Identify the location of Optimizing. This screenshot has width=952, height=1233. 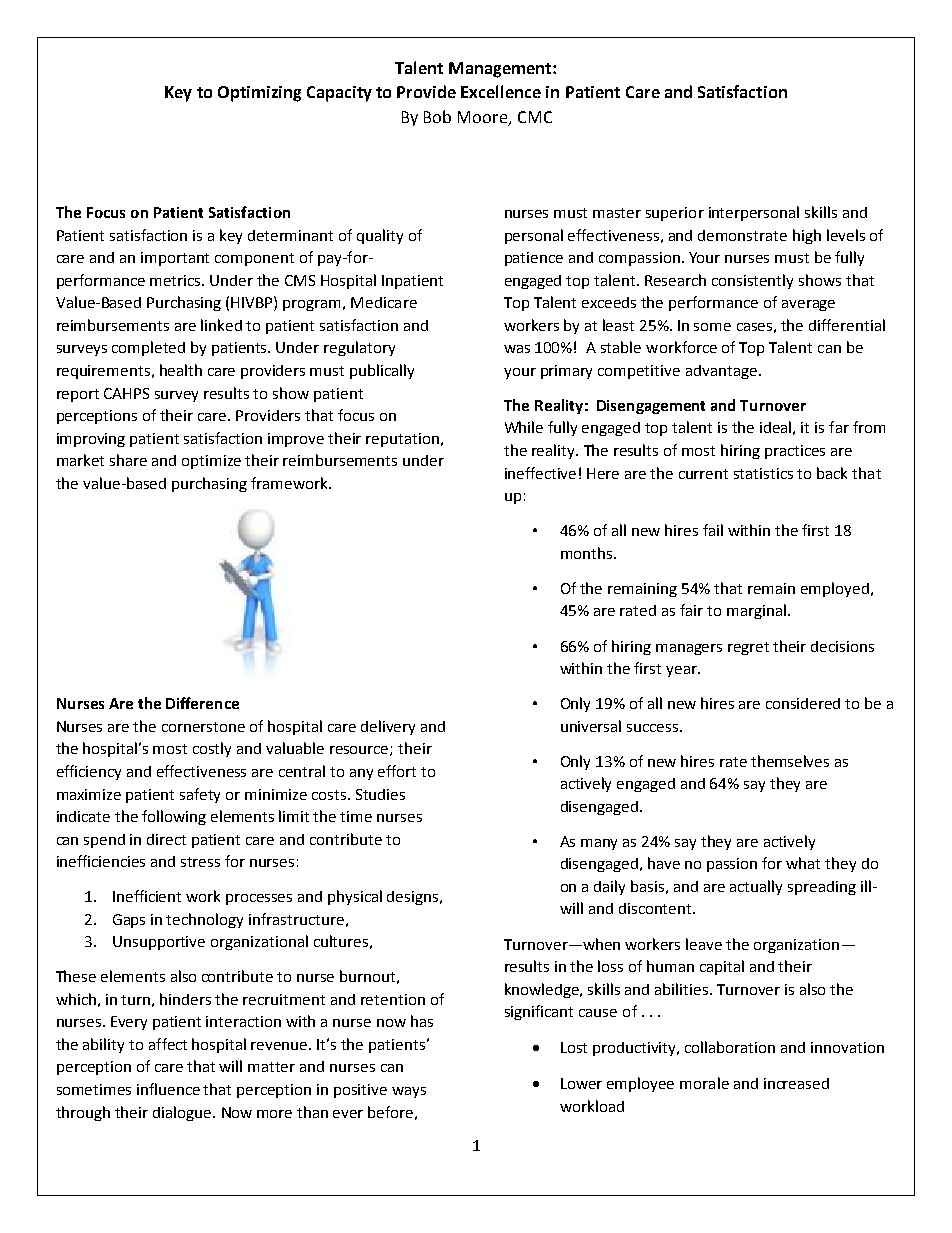
(259, 94).
